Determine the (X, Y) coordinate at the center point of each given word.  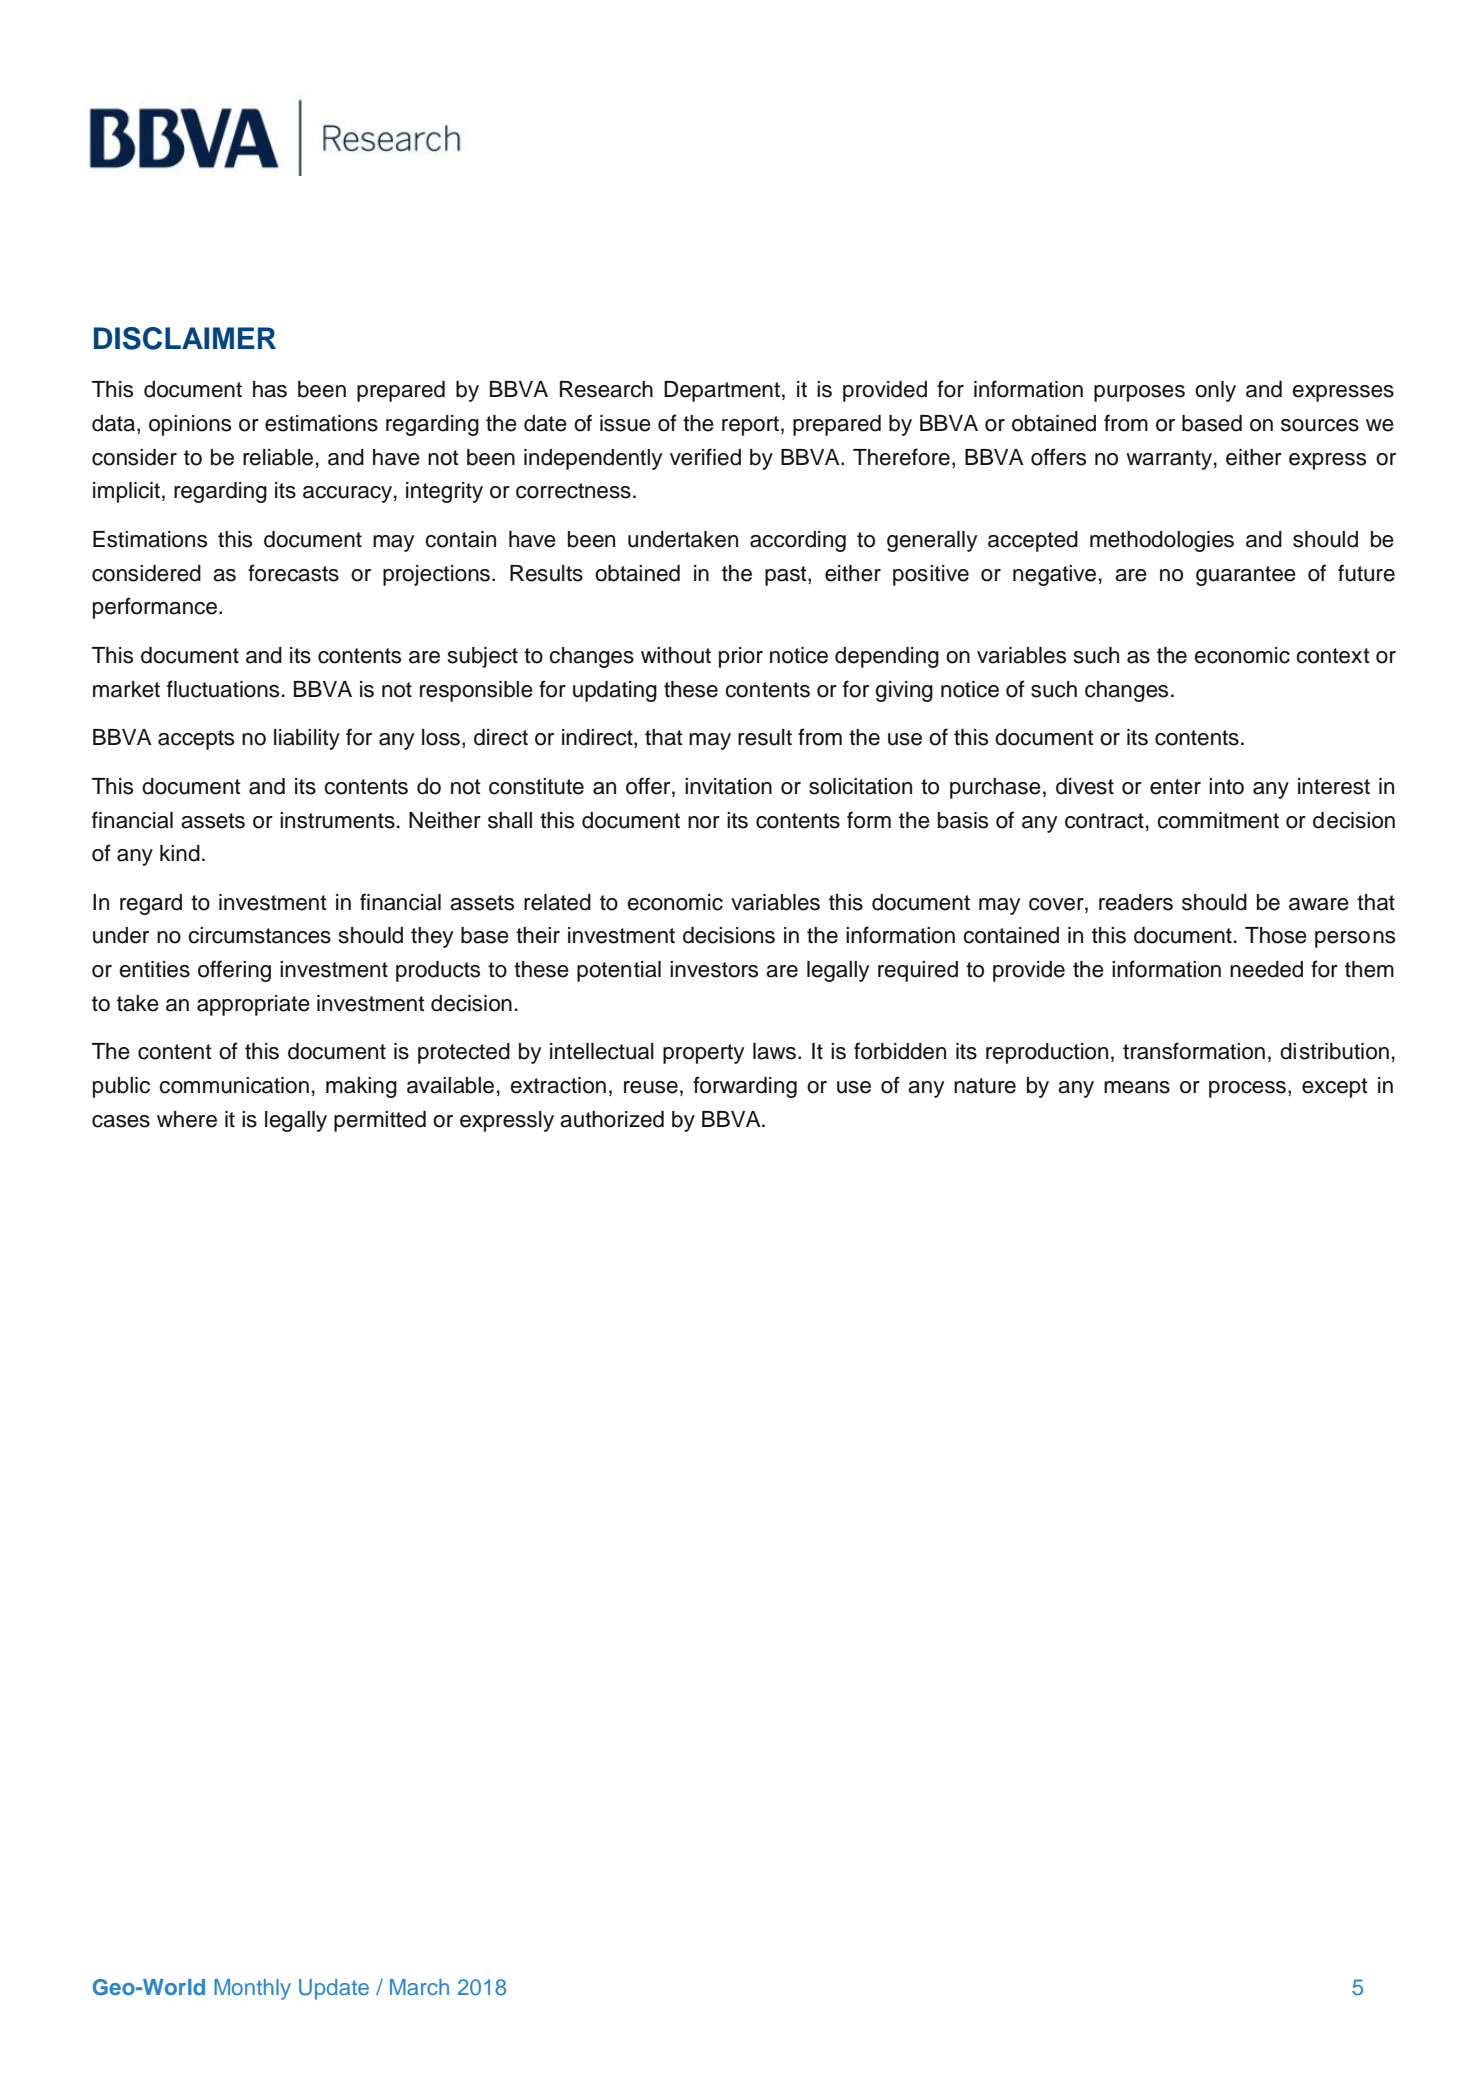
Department (722, 391)
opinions (190, 425)
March (419, 1987)
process (1247, 1089)
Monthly (252, 1989)
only (1215, 391)
